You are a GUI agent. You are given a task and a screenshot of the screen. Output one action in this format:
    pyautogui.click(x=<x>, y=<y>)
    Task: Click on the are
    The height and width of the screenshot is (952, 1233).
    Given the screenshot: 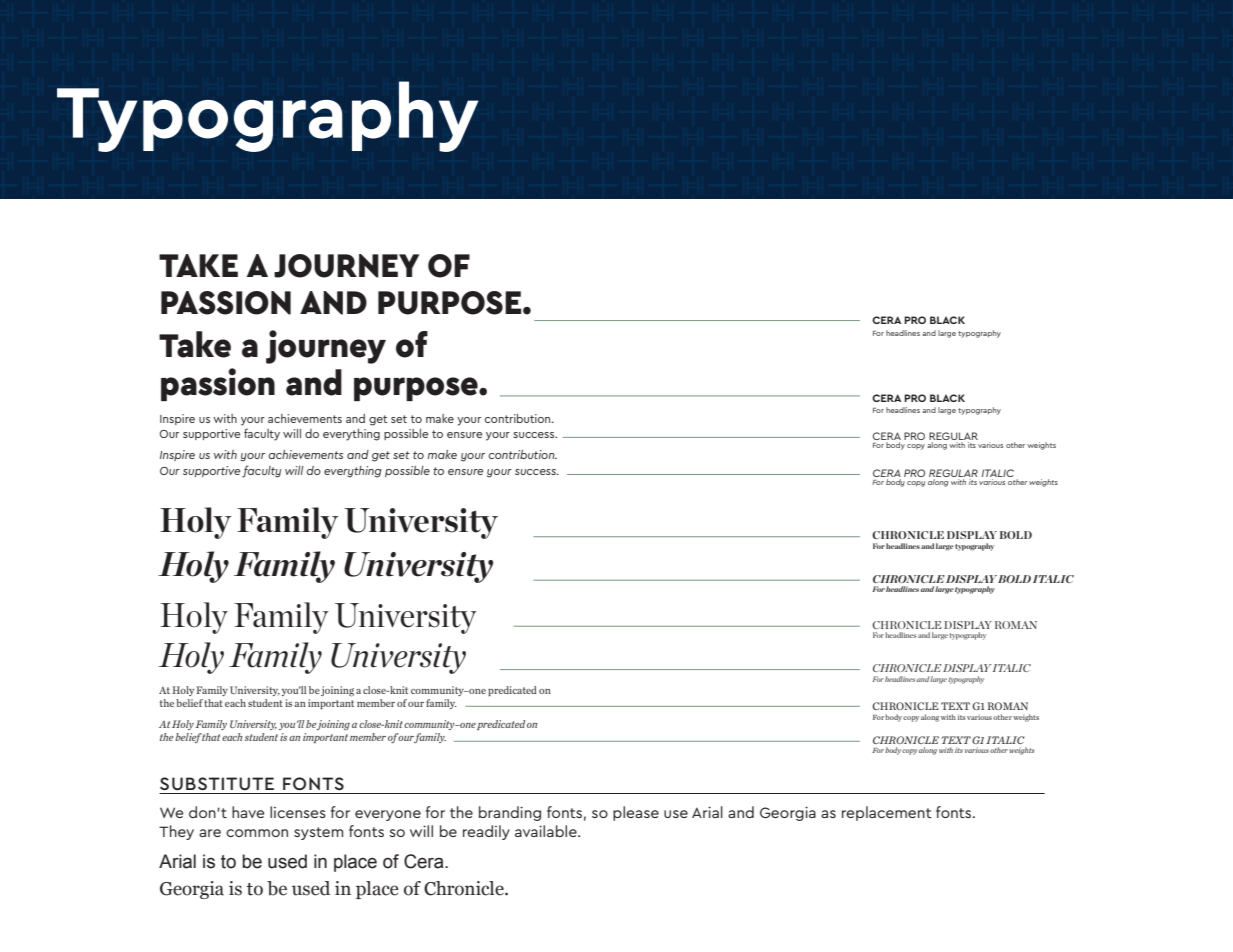 What is the action you would take?
    pyautogui.click(x=210, y=833)
